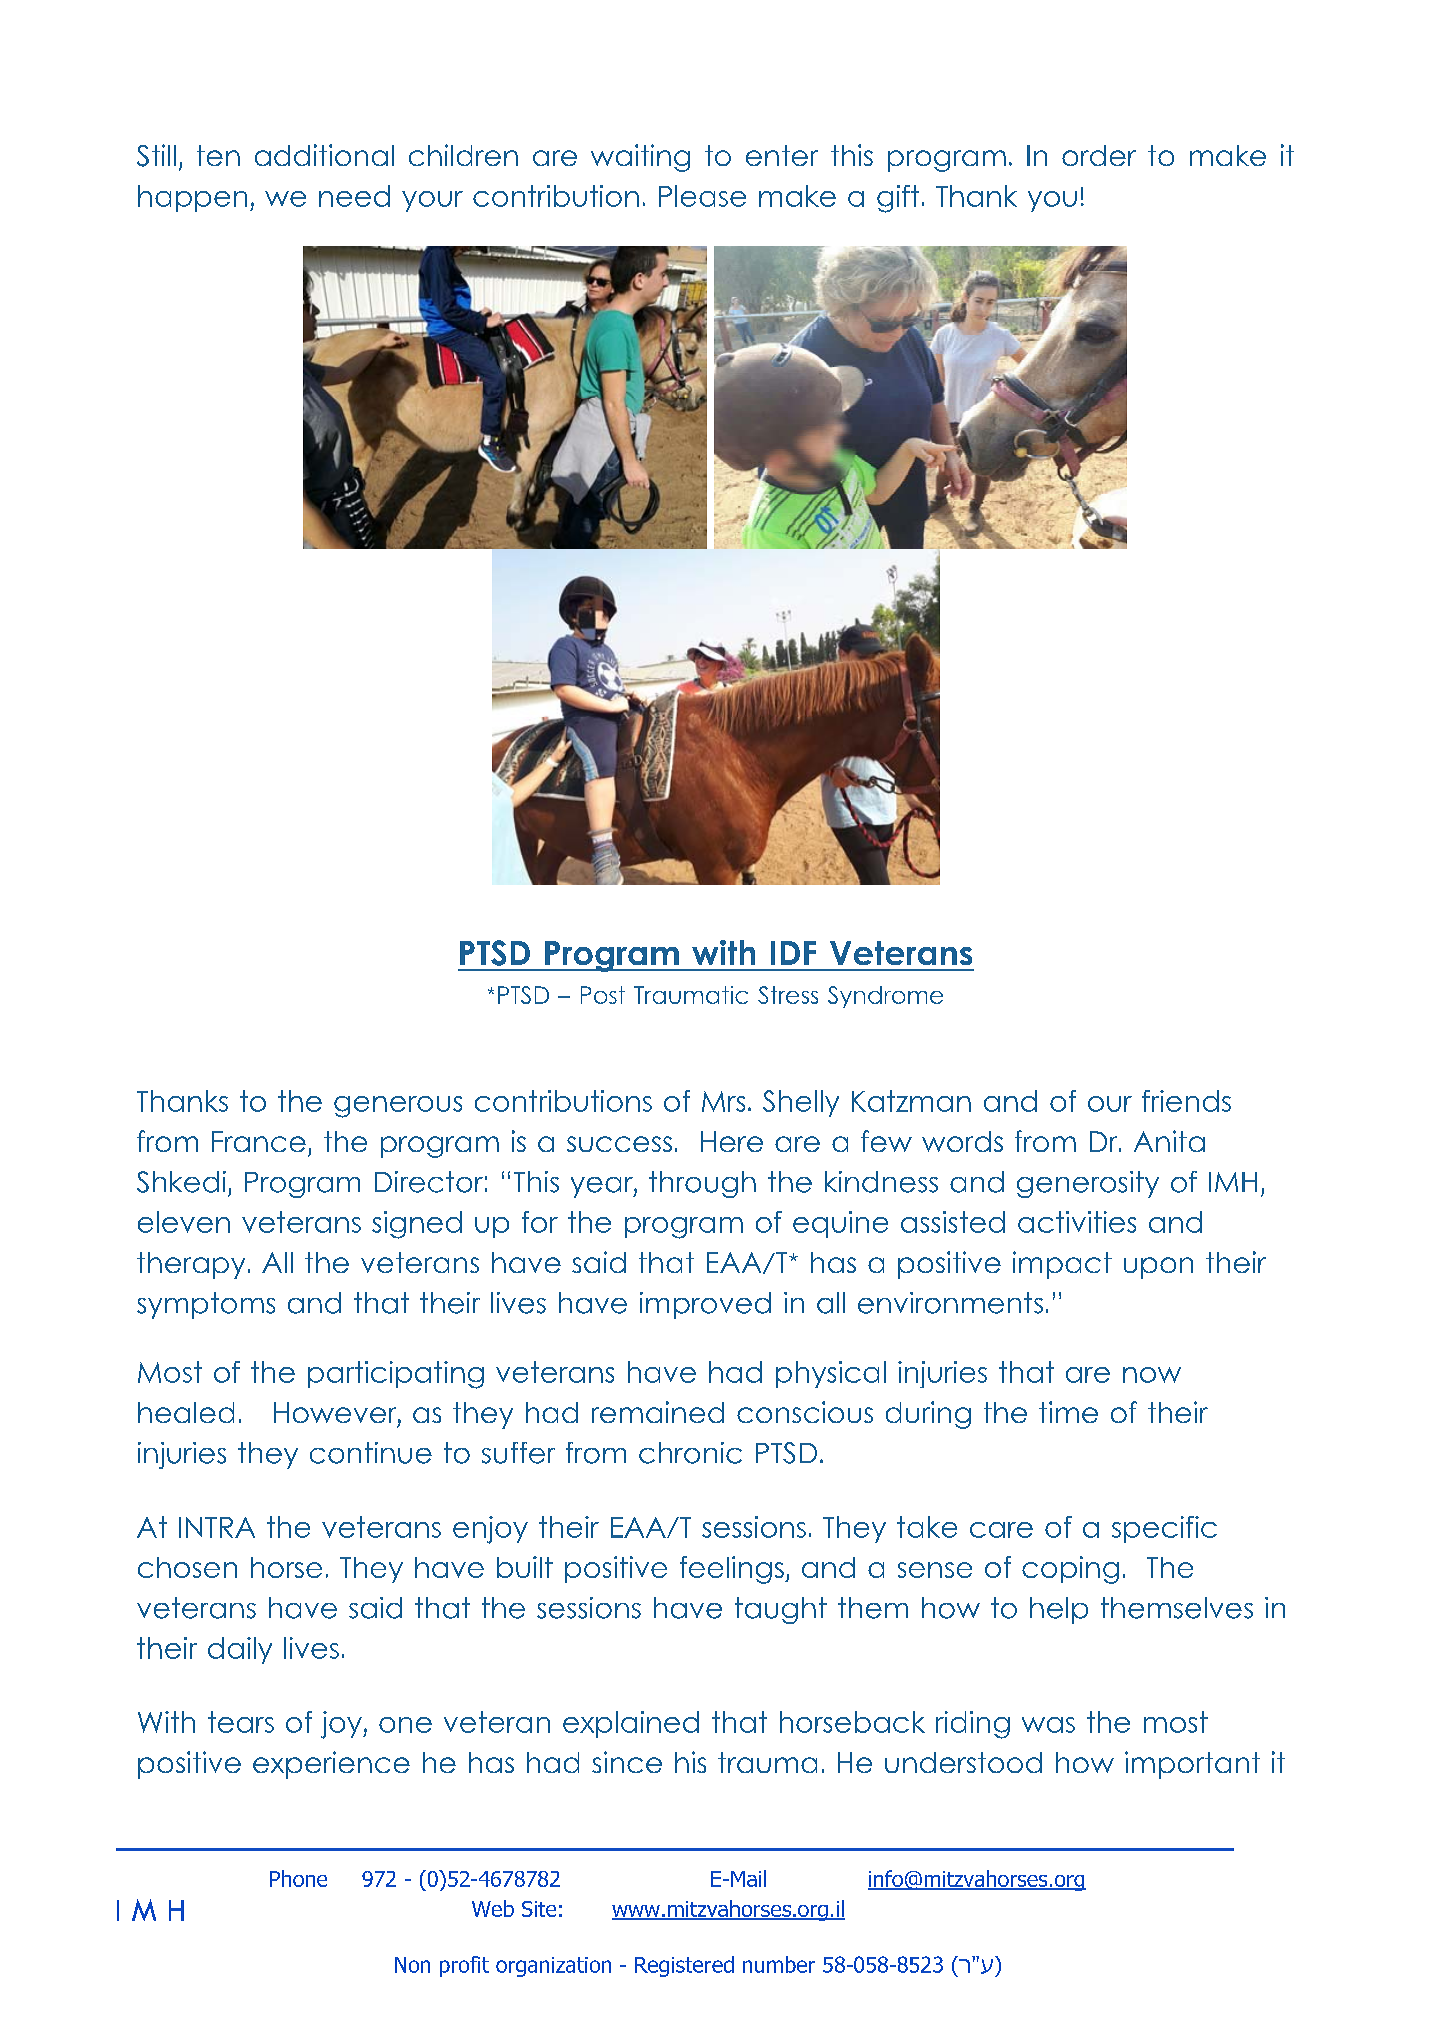  Describe the element at coordinates (192, 198) in the page. I see `happen` at that location.
